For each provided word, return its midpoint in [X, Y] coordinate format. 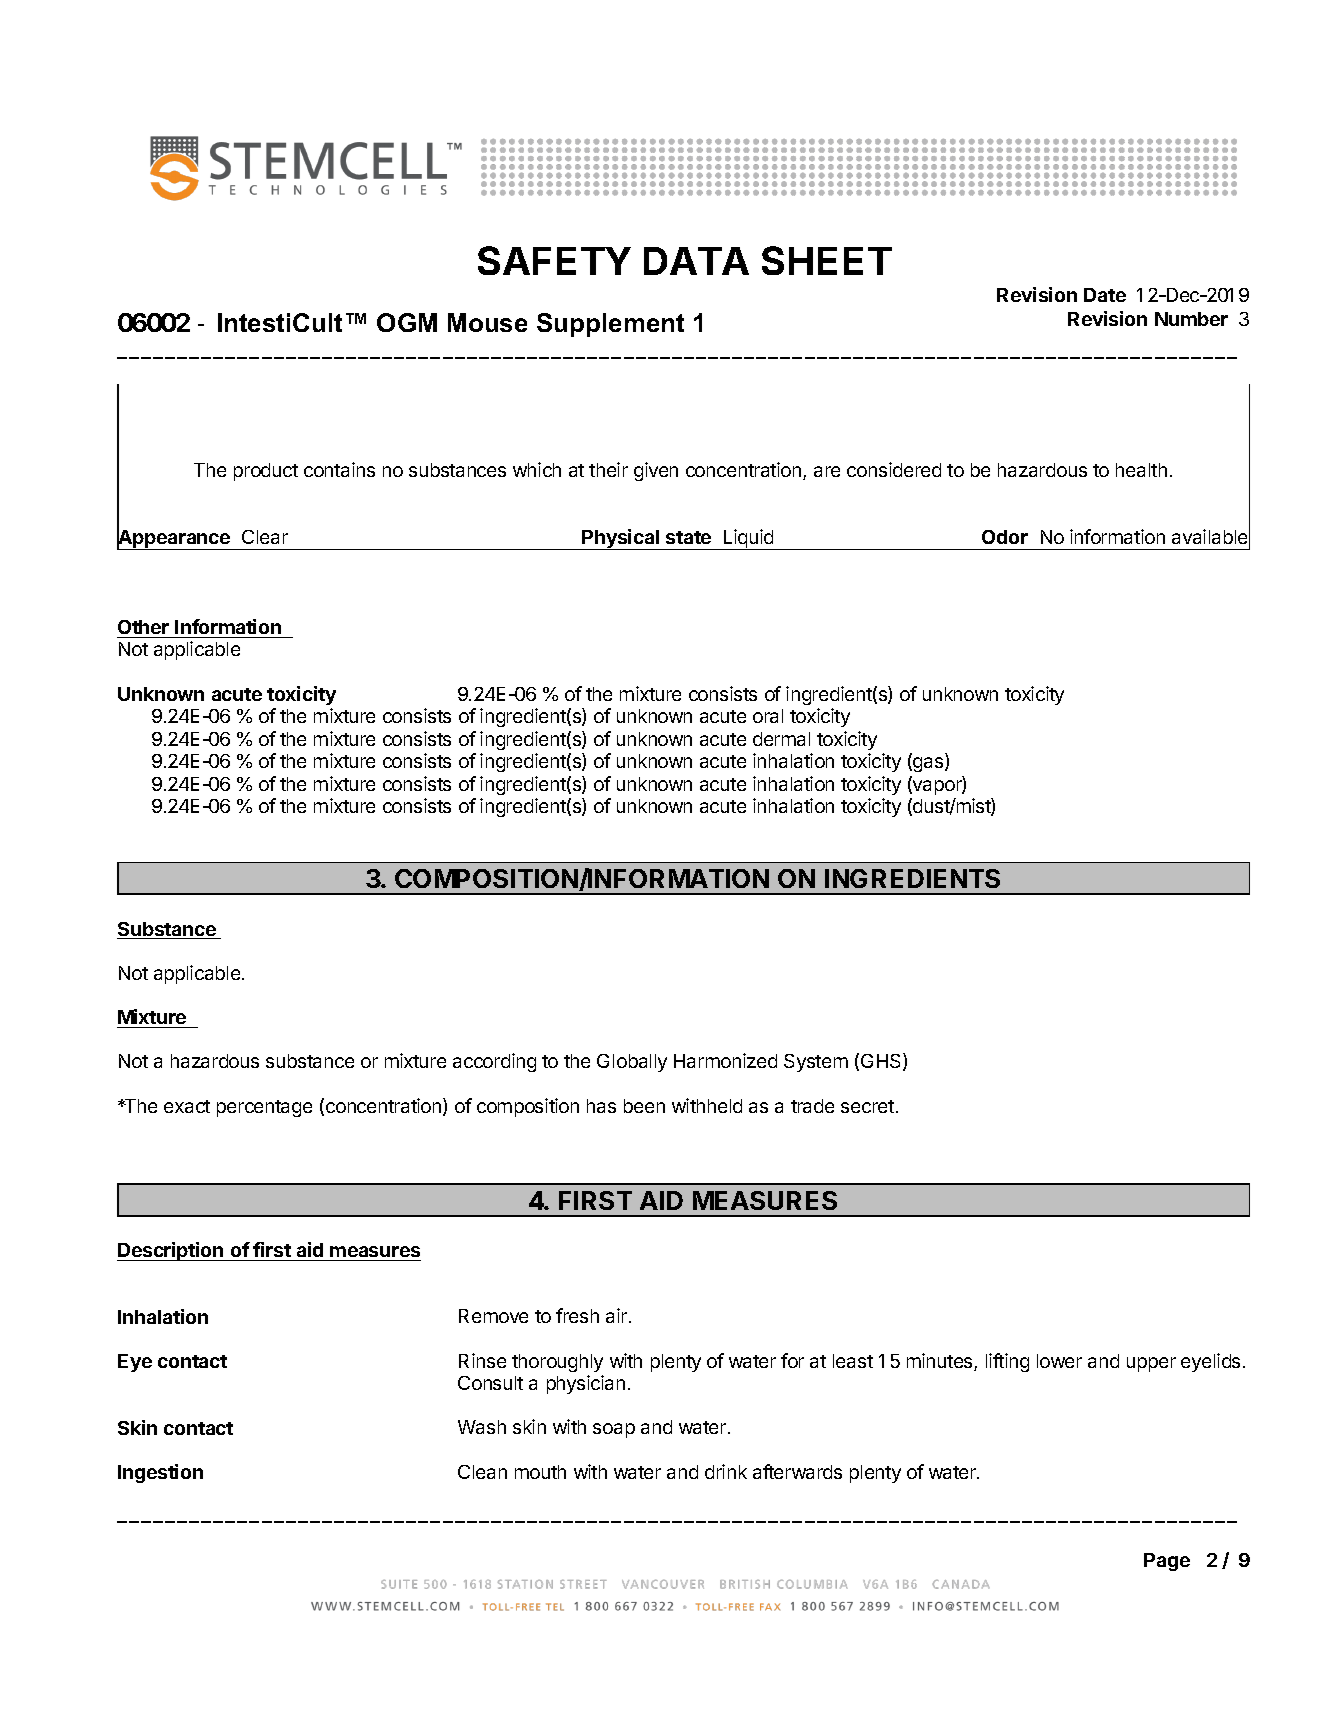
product [266, 472]
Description [171, 1251]
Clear [265, 537]
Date [1105, 295]
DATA [696, 261]
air [618, 1315]
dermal [781, 739]
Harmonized [725, 1060]
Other [144, 629]
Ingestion [160, 1473]
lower [1059, 1361]
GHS [882, 1062]
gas [928, 764]
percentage [264, 1108]
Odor [1005, 537]
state [688, 537]
